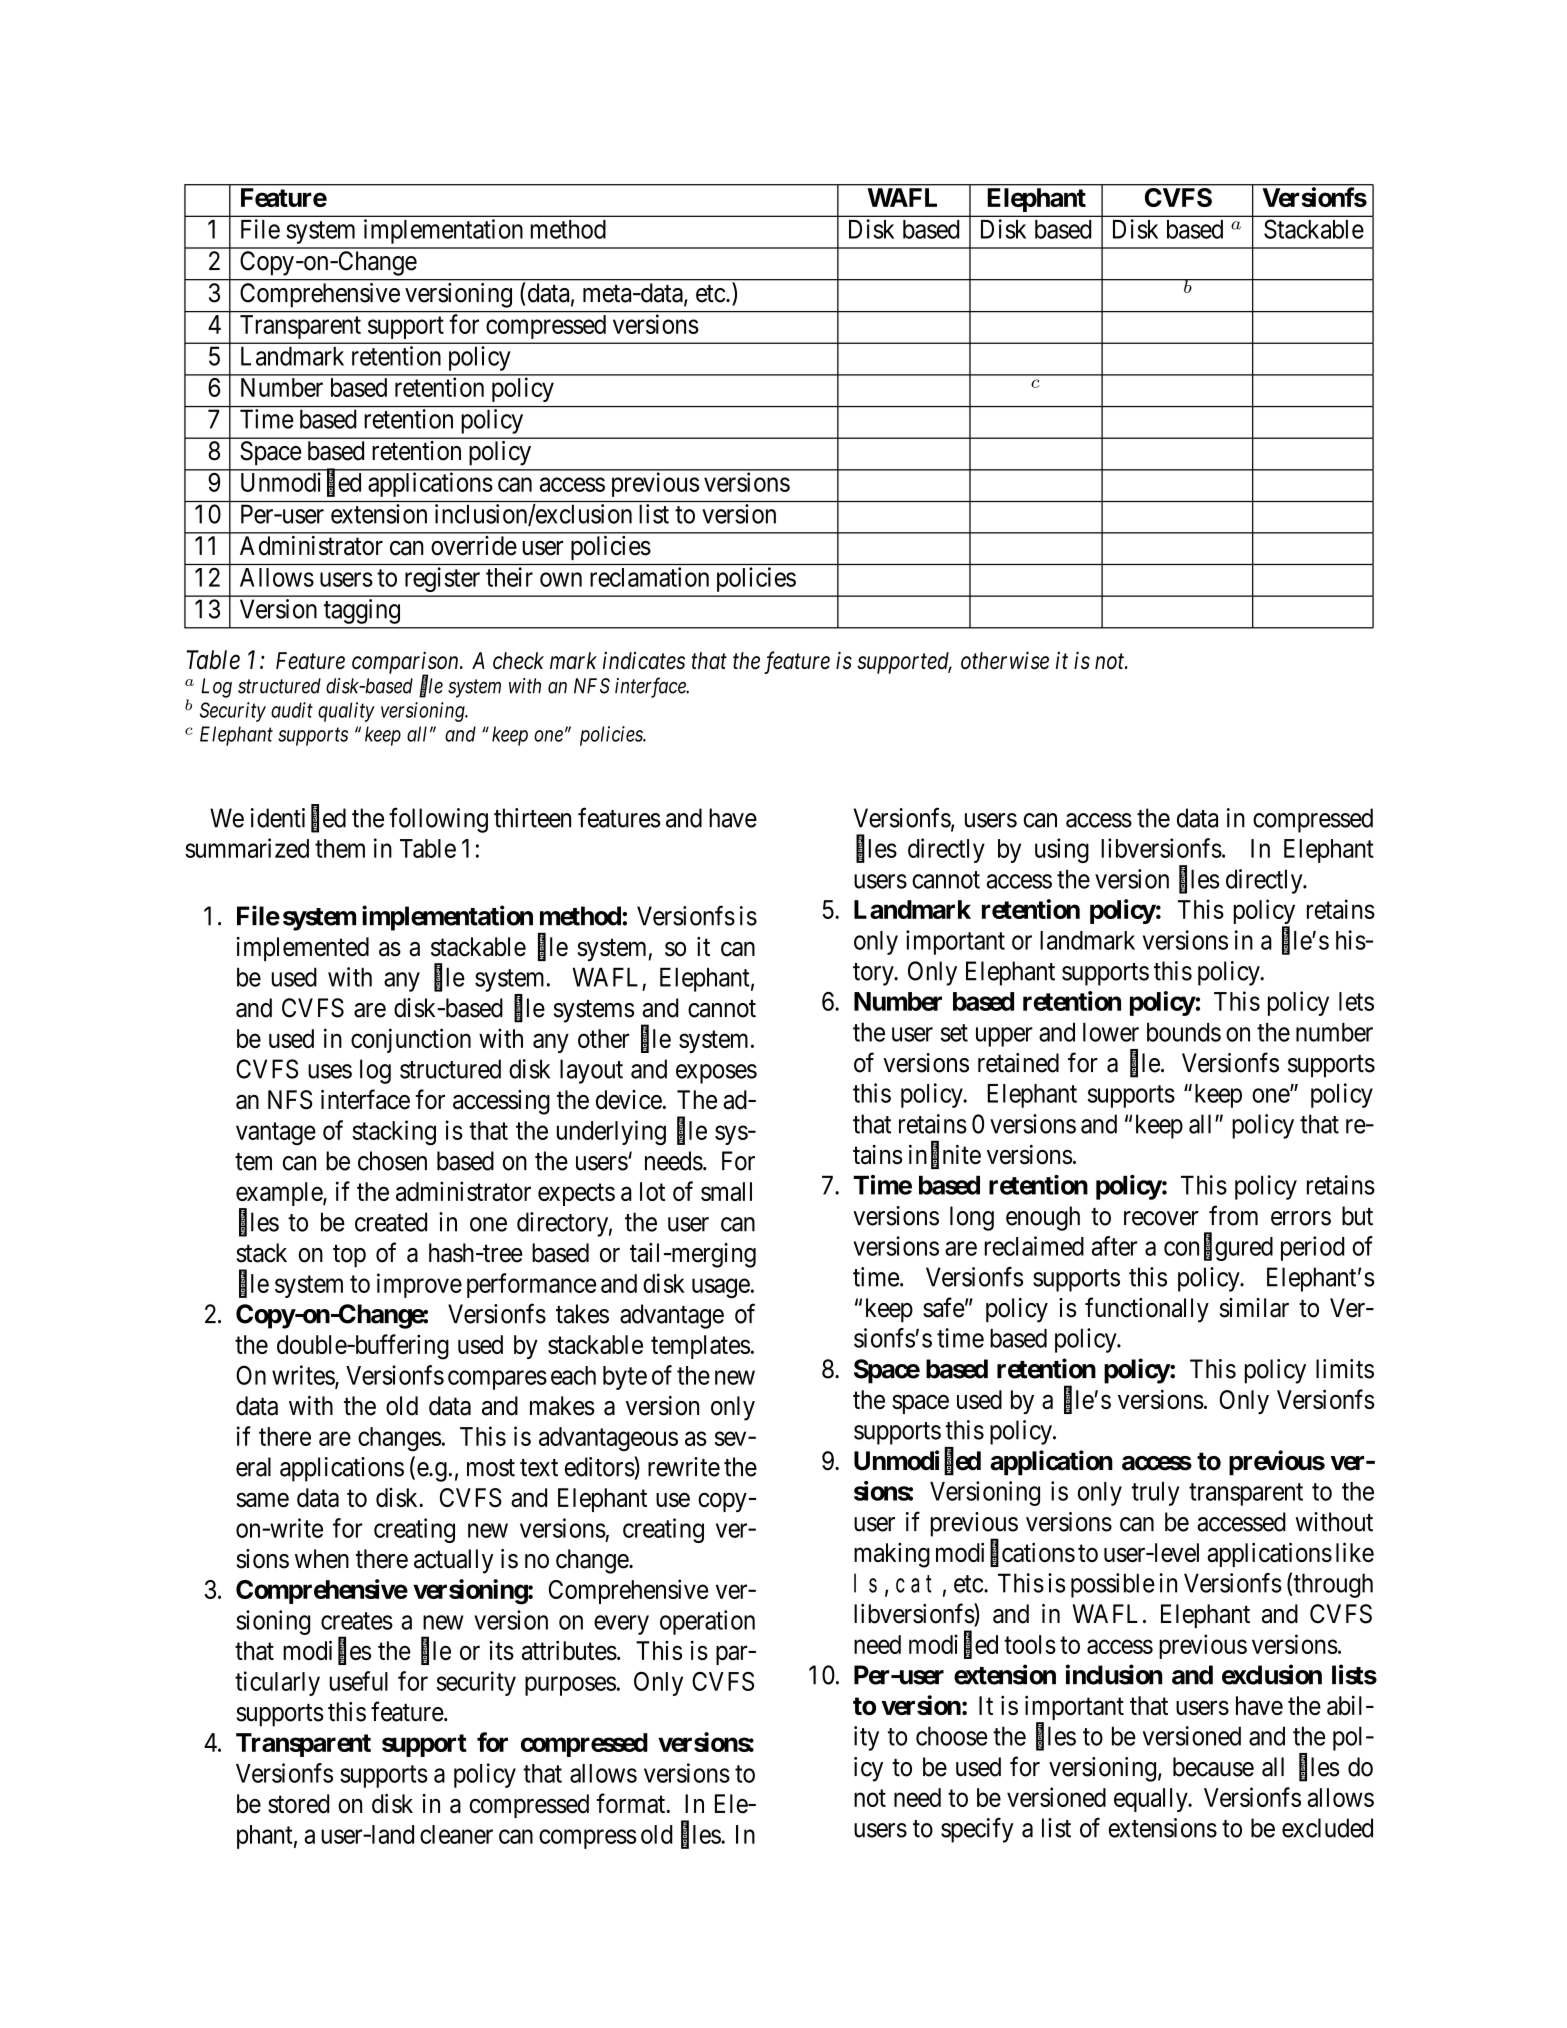  I want to click on format, so click(632, 1803).
